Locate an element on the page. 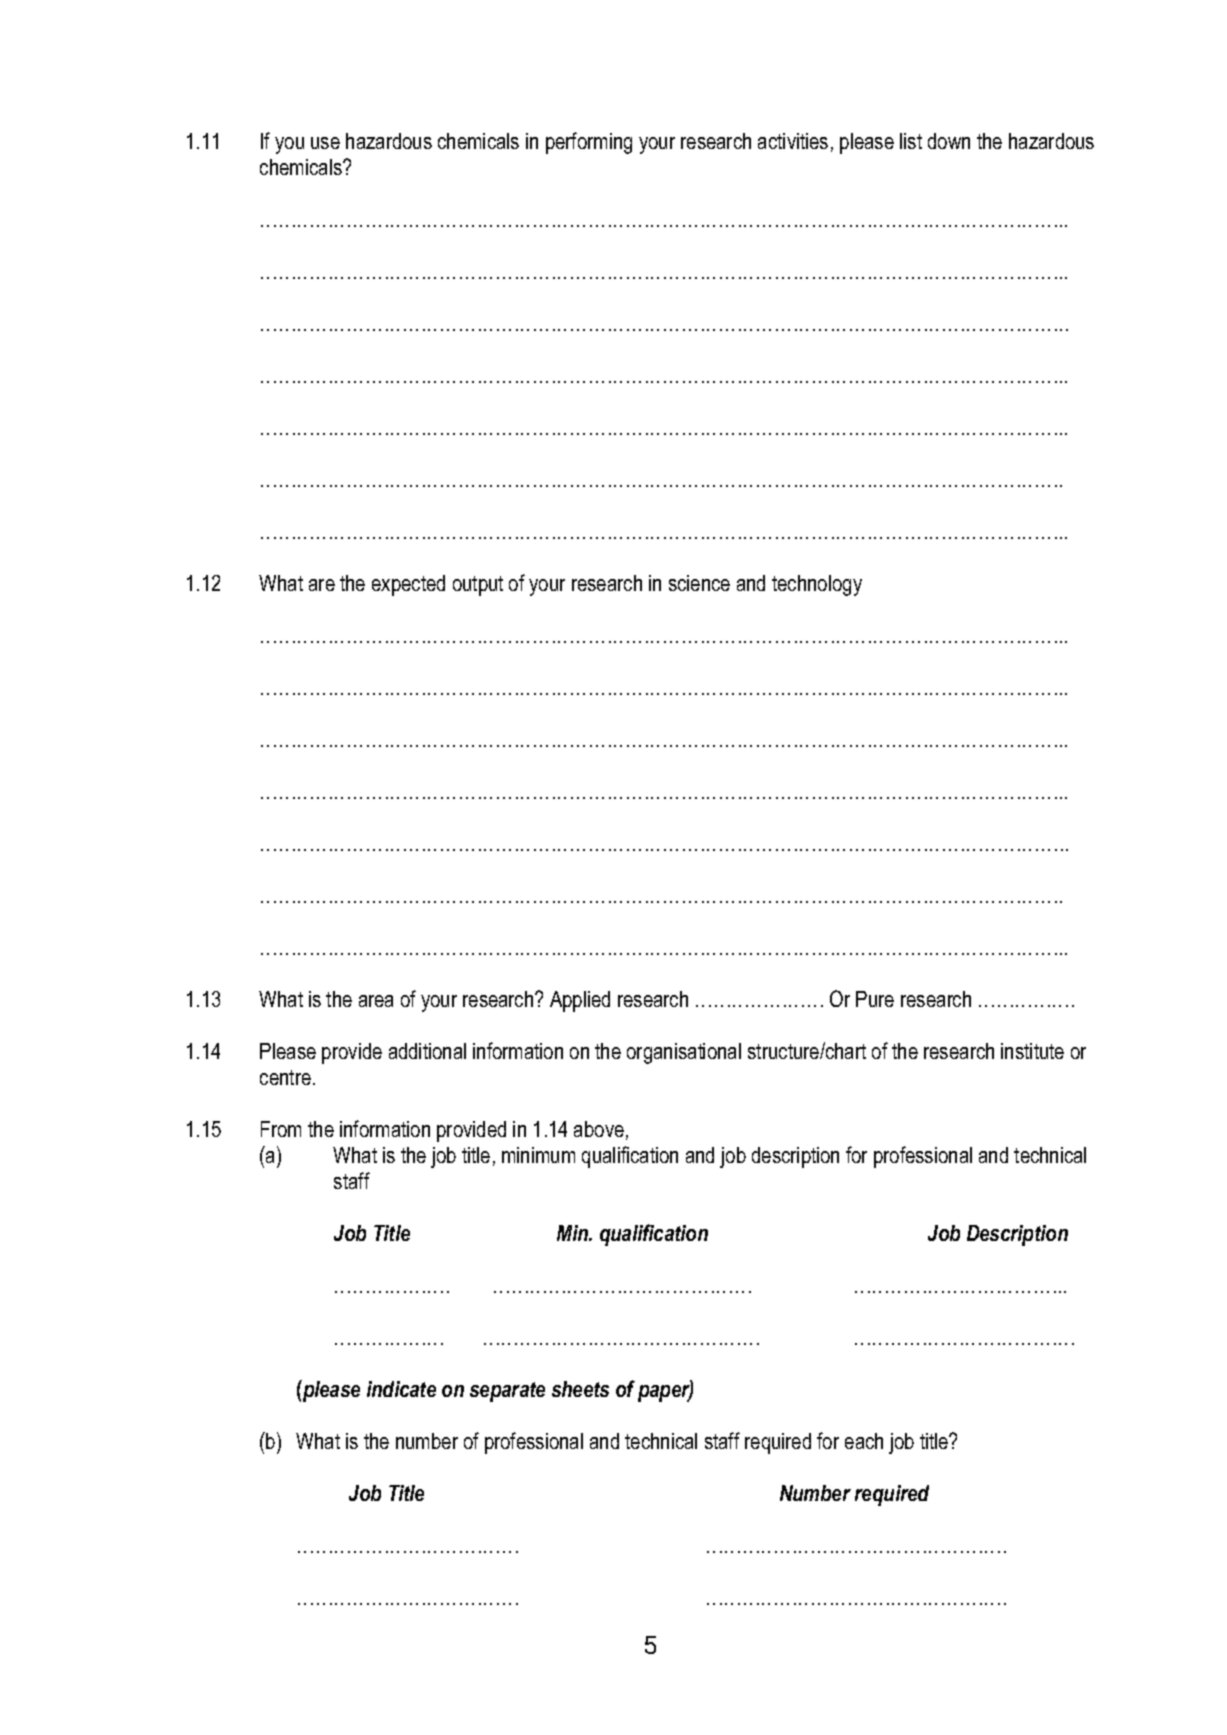 This image has width=1227, height=1735. indicate is located at coordinates (401, 1389).
